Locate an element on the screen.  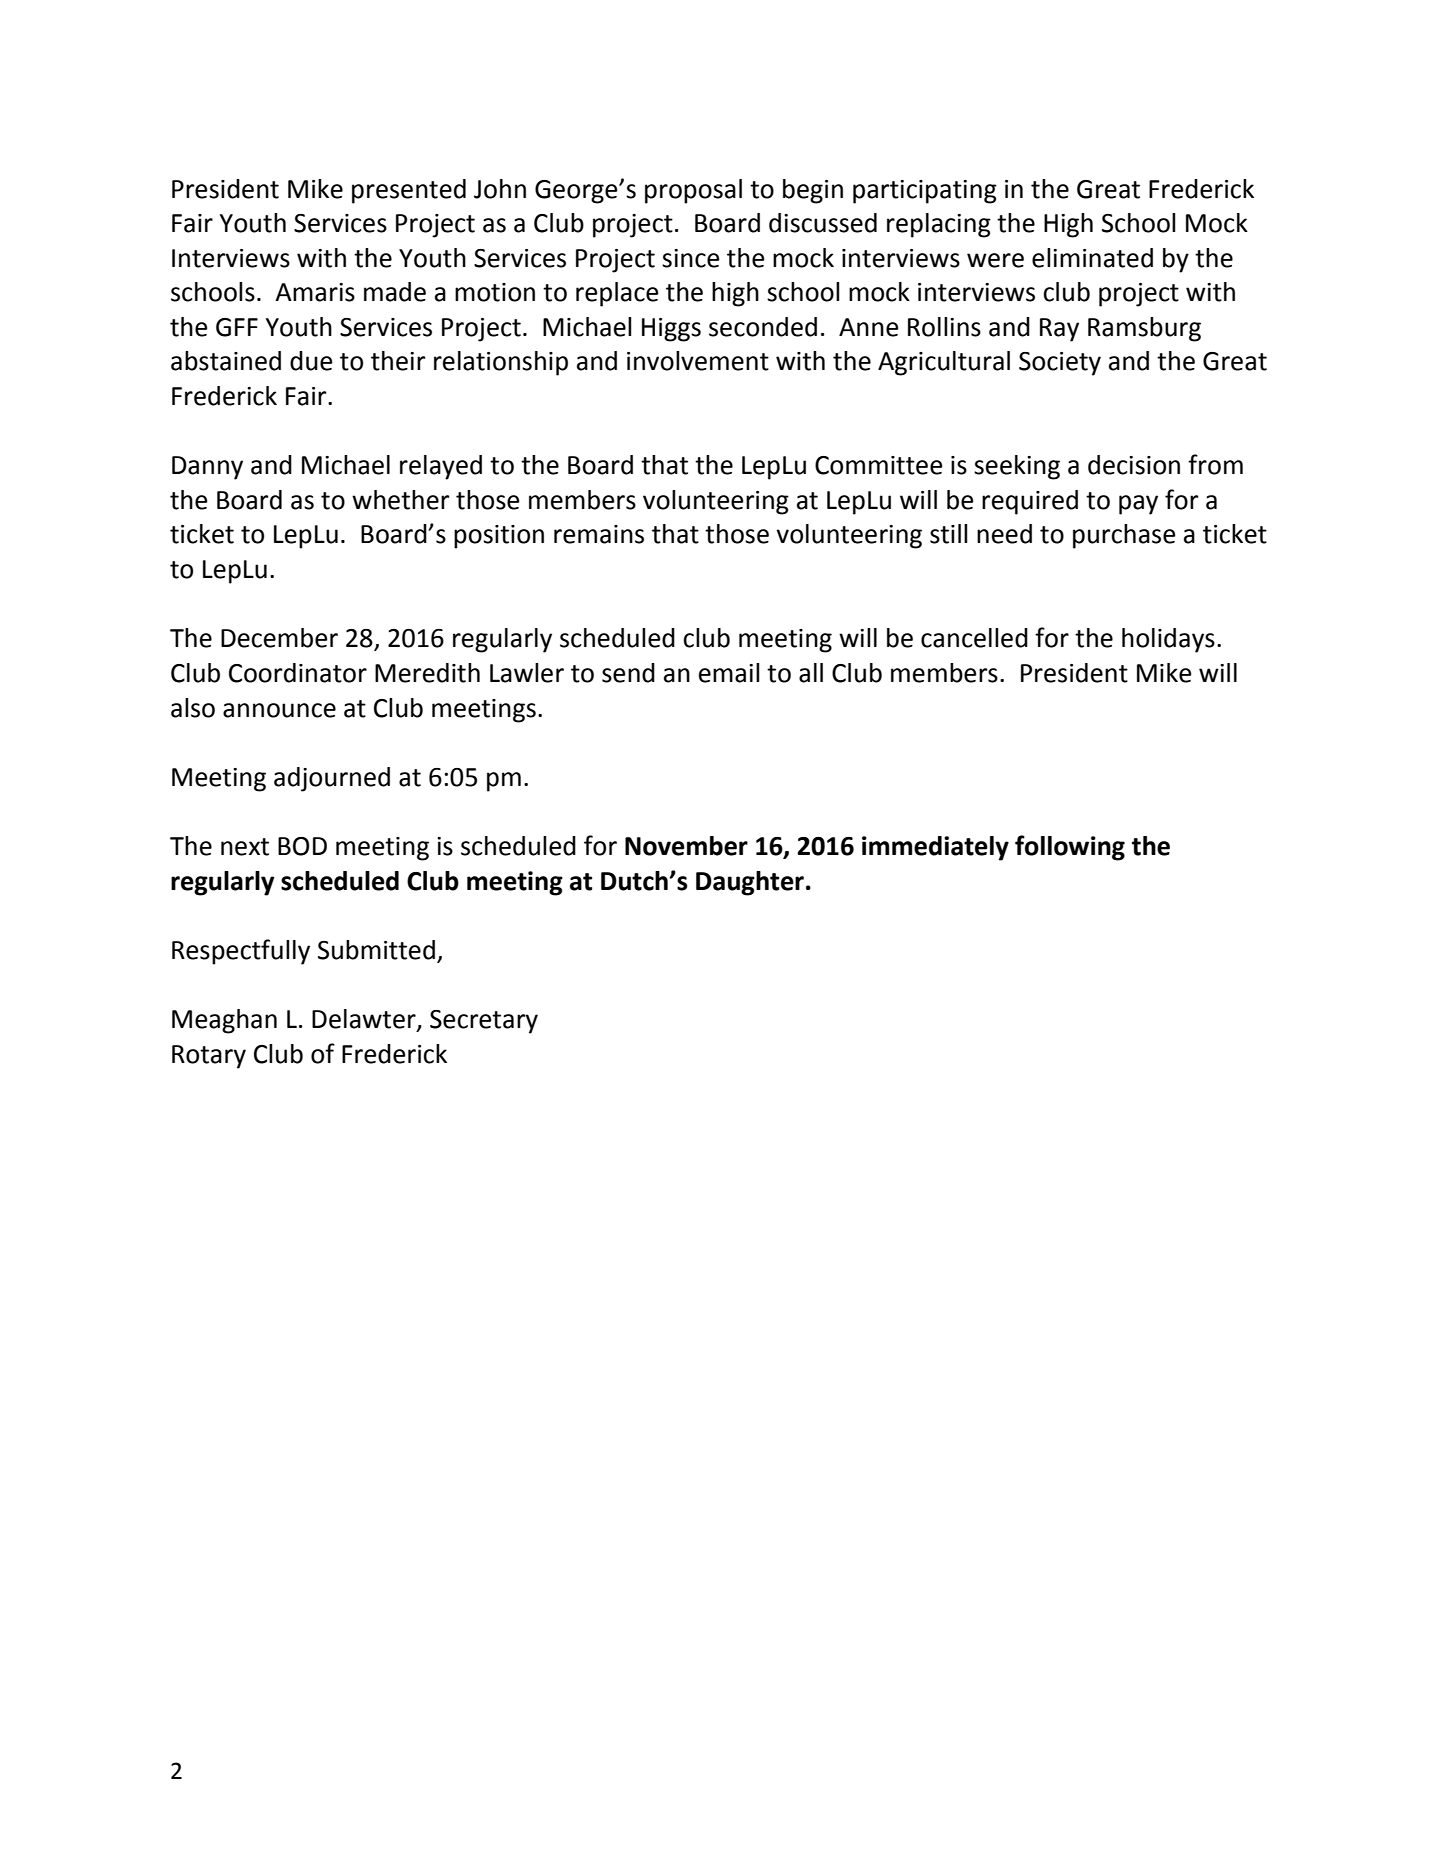
proposal is located at coordinates (693, 191).
